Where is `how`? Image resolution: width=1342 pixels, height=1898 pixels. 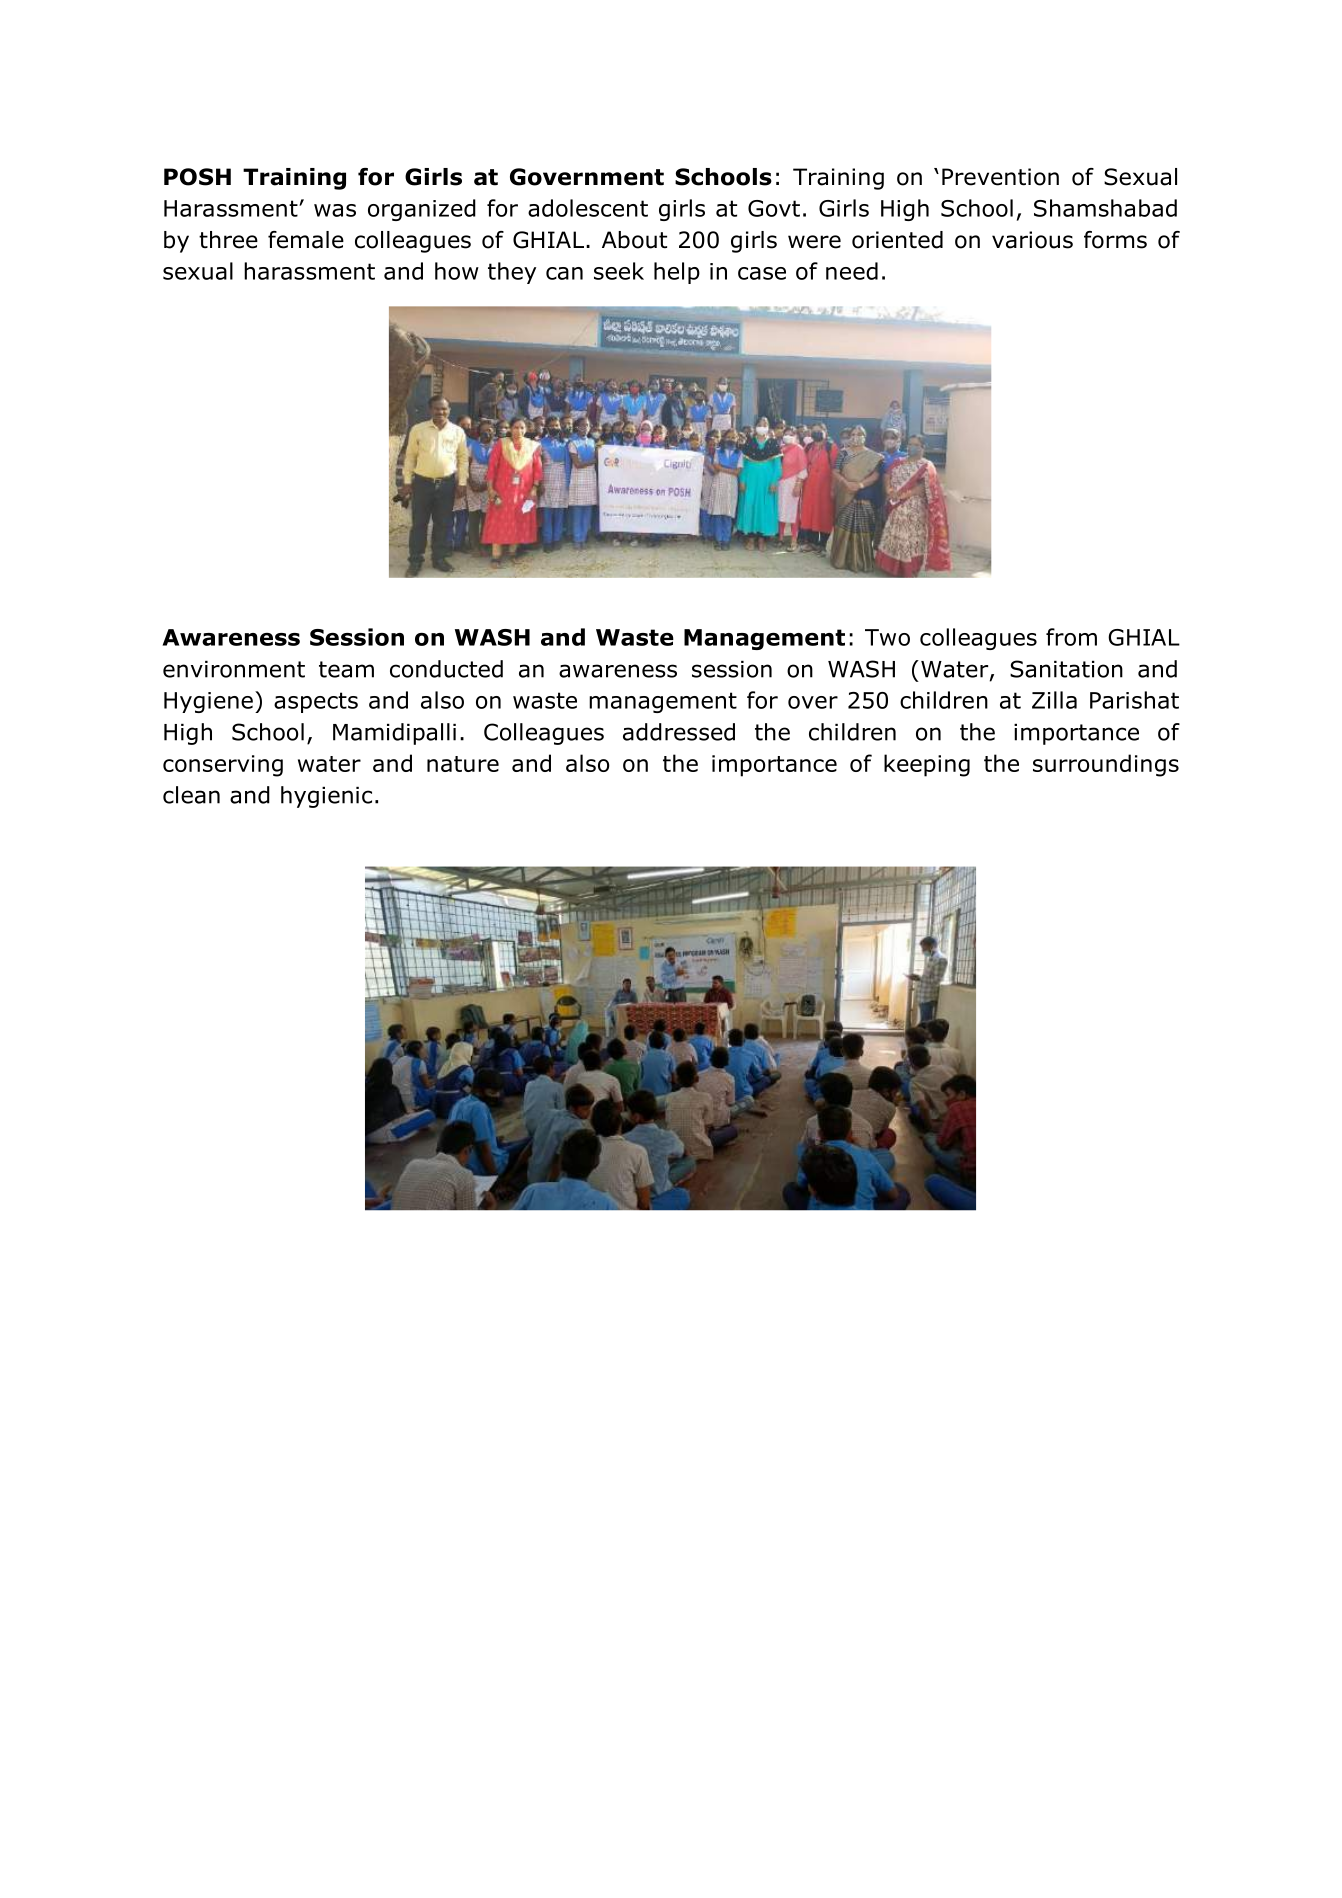 how is located at coordinates (457, 271).
